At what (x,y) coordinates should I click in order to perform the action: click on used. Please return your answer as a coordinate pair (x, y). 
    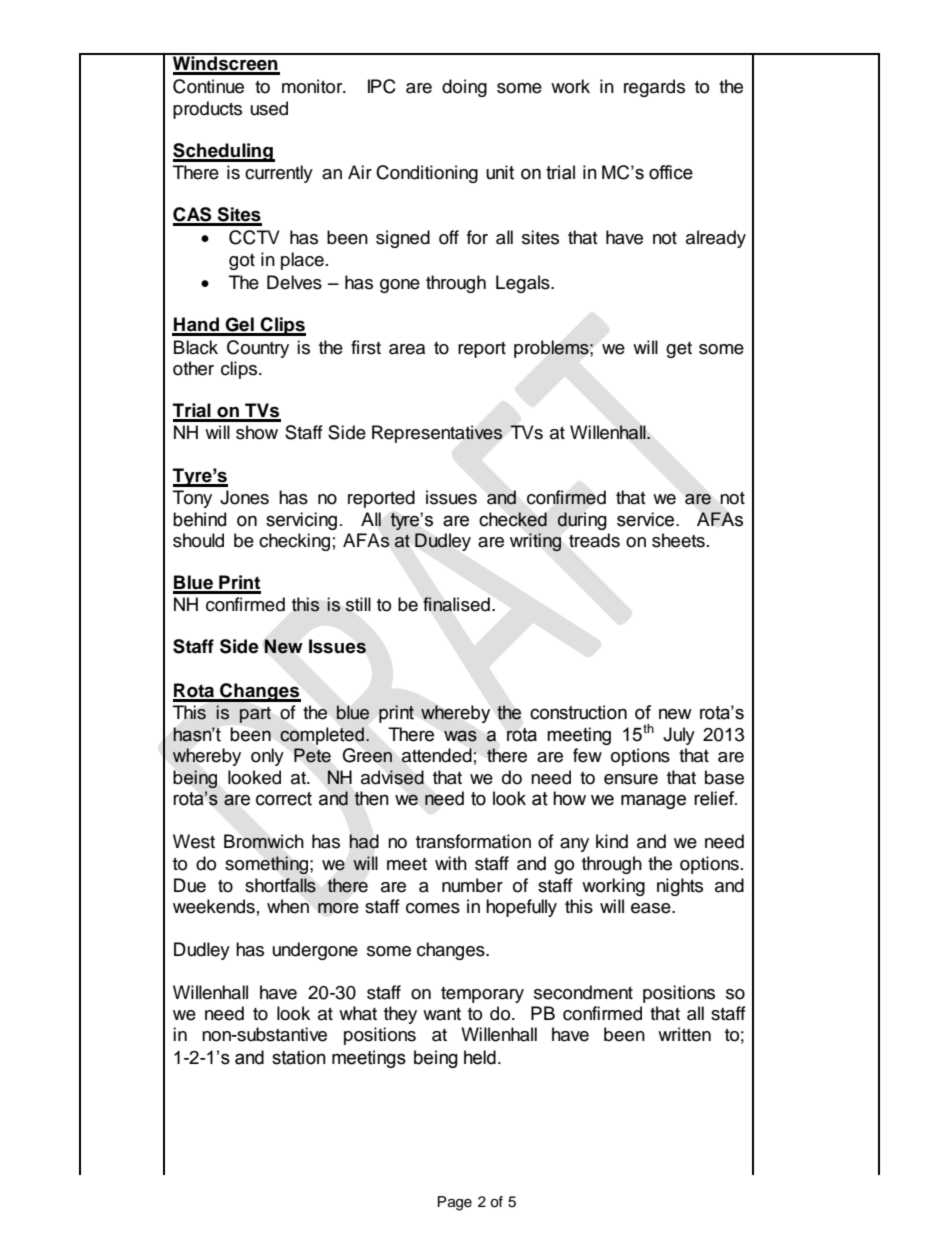
    Looking at the image, I should click on (269, 108).
